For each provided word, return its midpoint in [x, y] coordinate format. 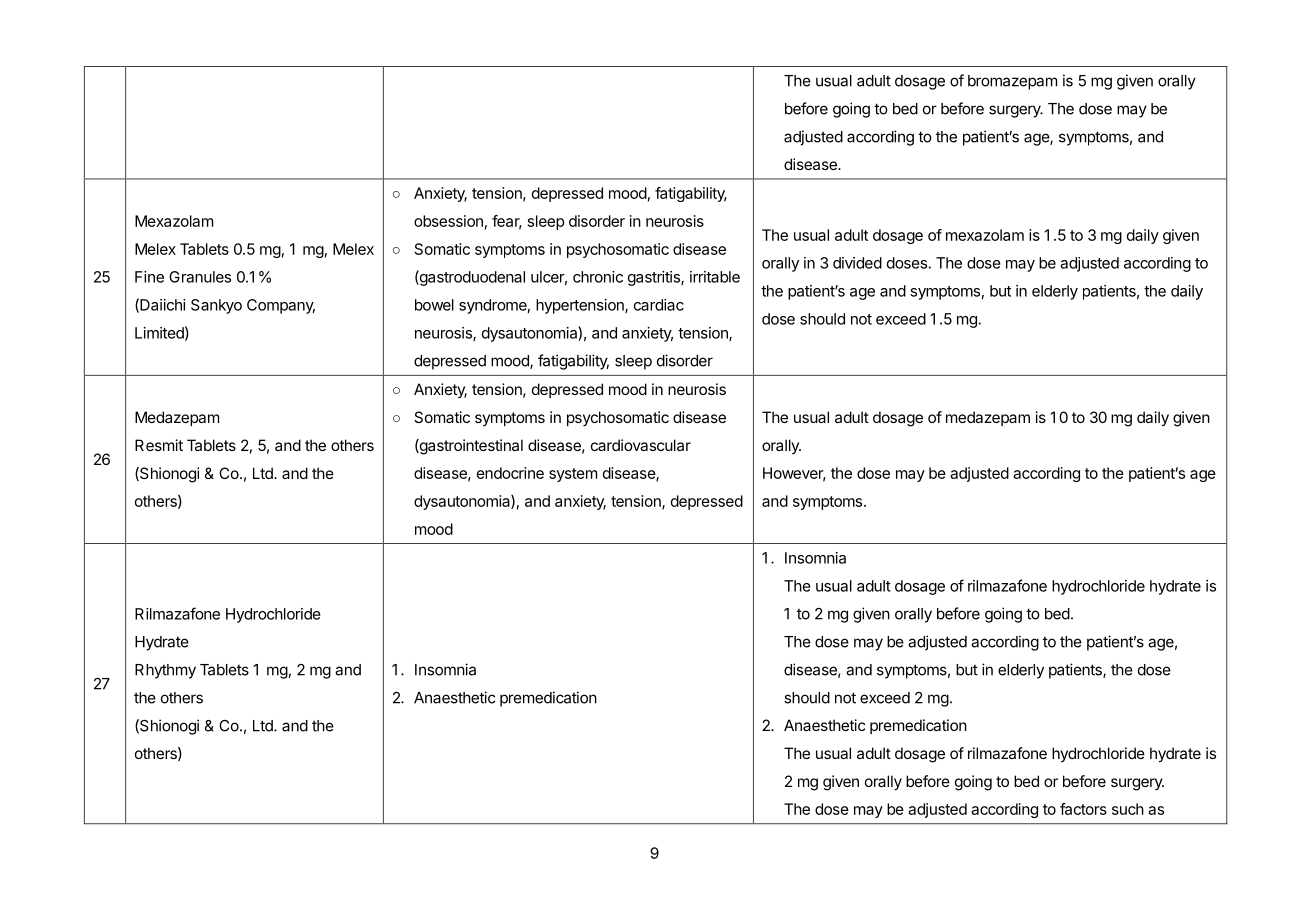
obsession [448, 221]
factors [1083, 809]
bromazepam [1012, 82]
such [1128, 809]
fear [507, 222]
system [573, 475]
